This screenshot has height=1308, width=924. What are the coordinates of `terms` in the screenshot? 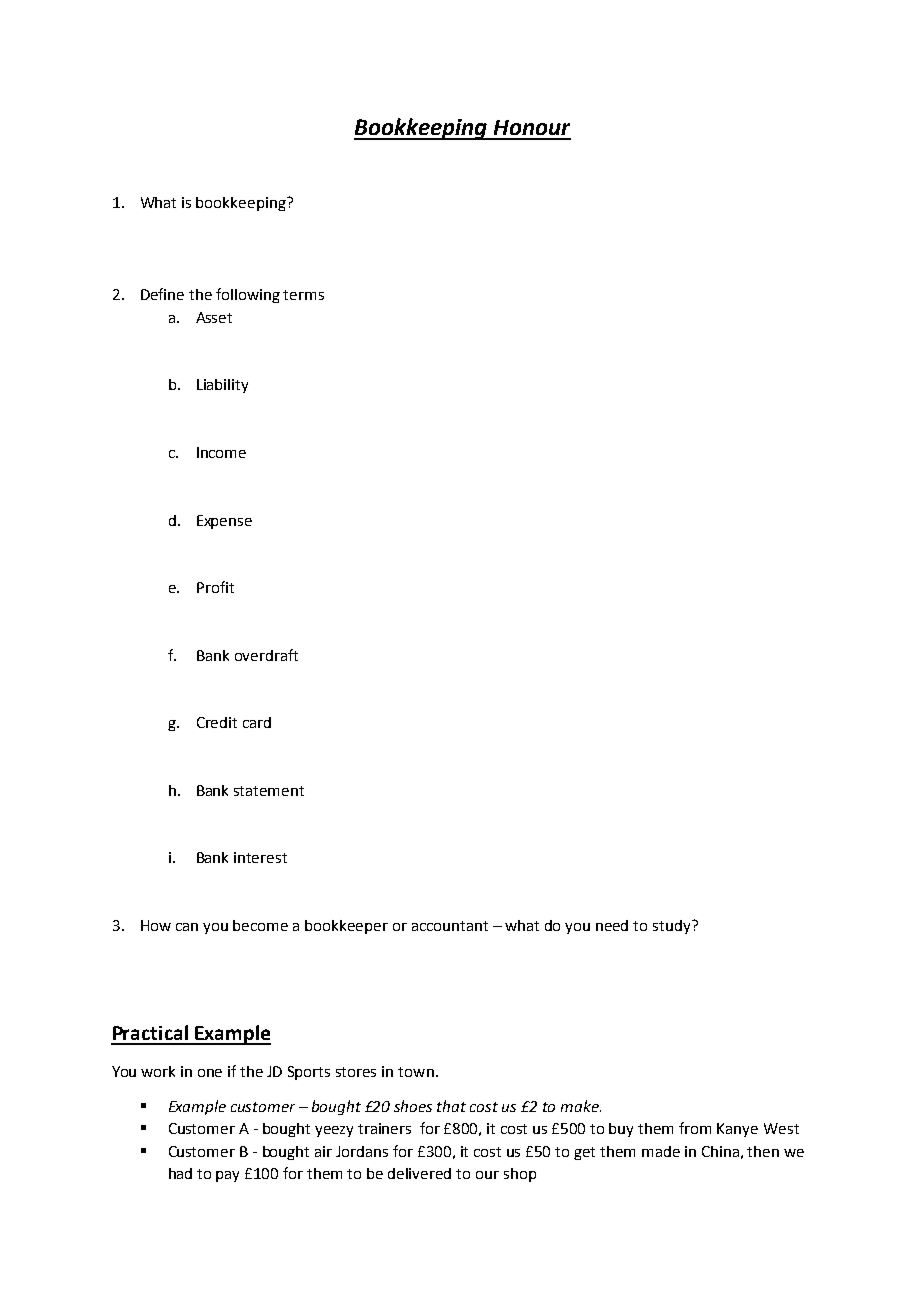 It's located at (303, 295).
